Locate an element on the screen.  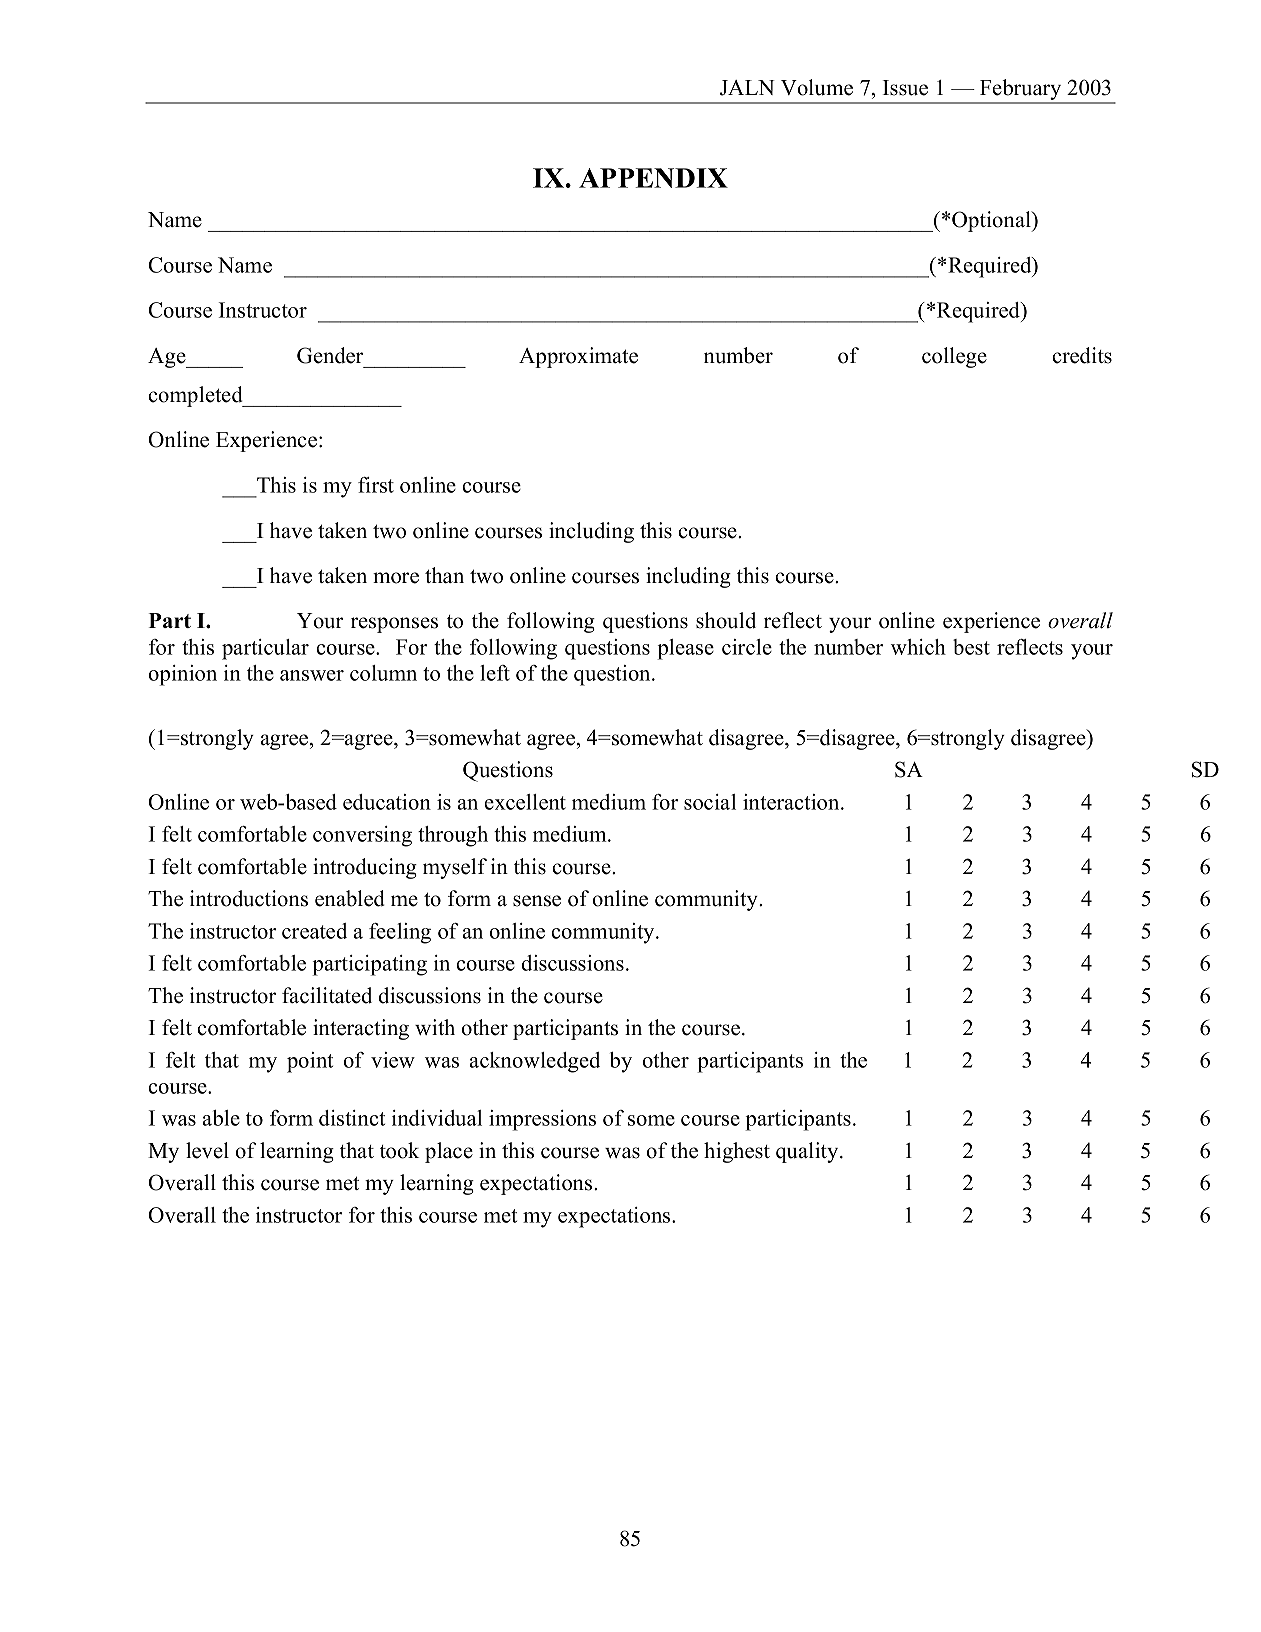
distinct is located at coordinates (352, 1118).
